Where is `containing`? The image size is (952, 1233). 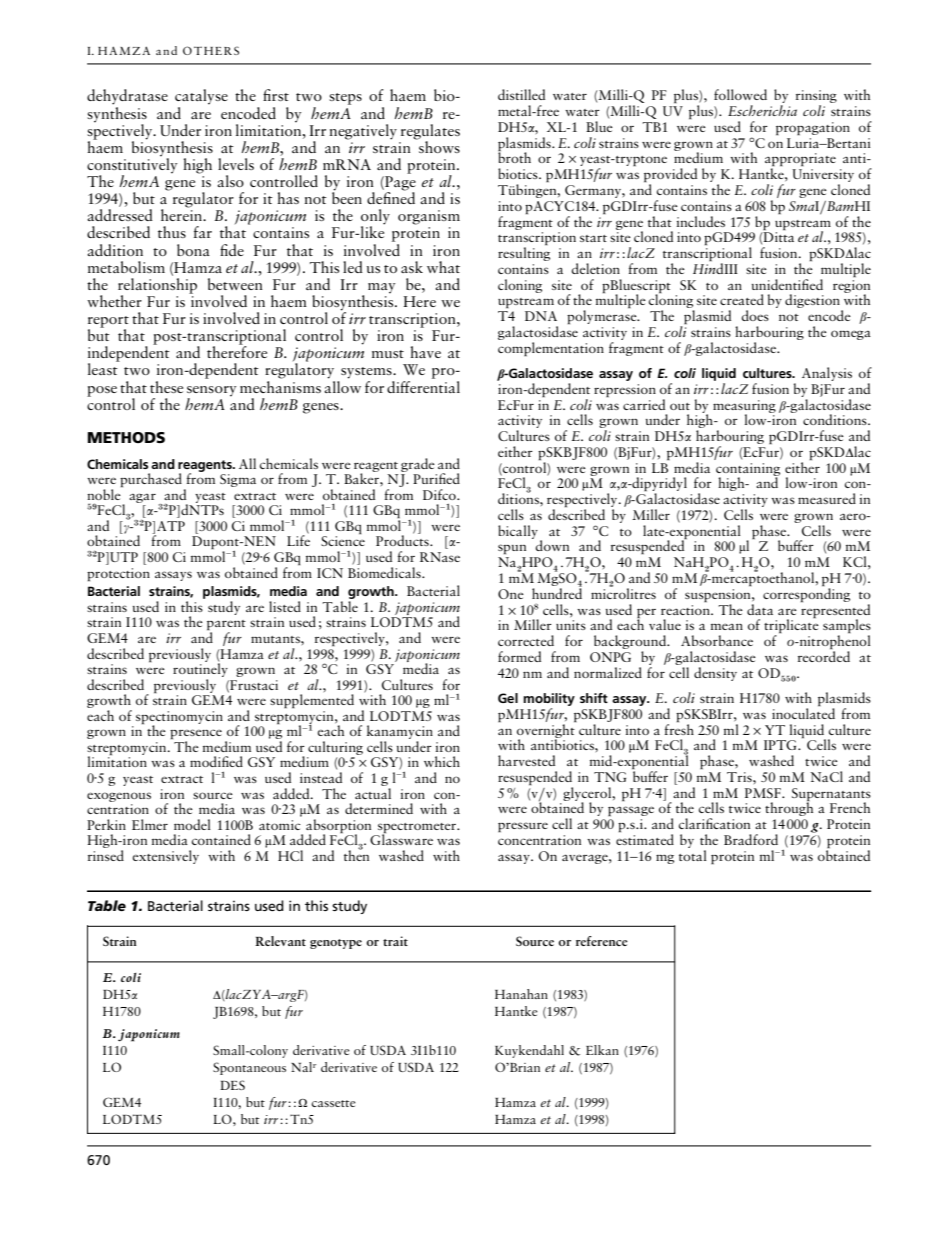 containing is located at coordinates (748, 470).
